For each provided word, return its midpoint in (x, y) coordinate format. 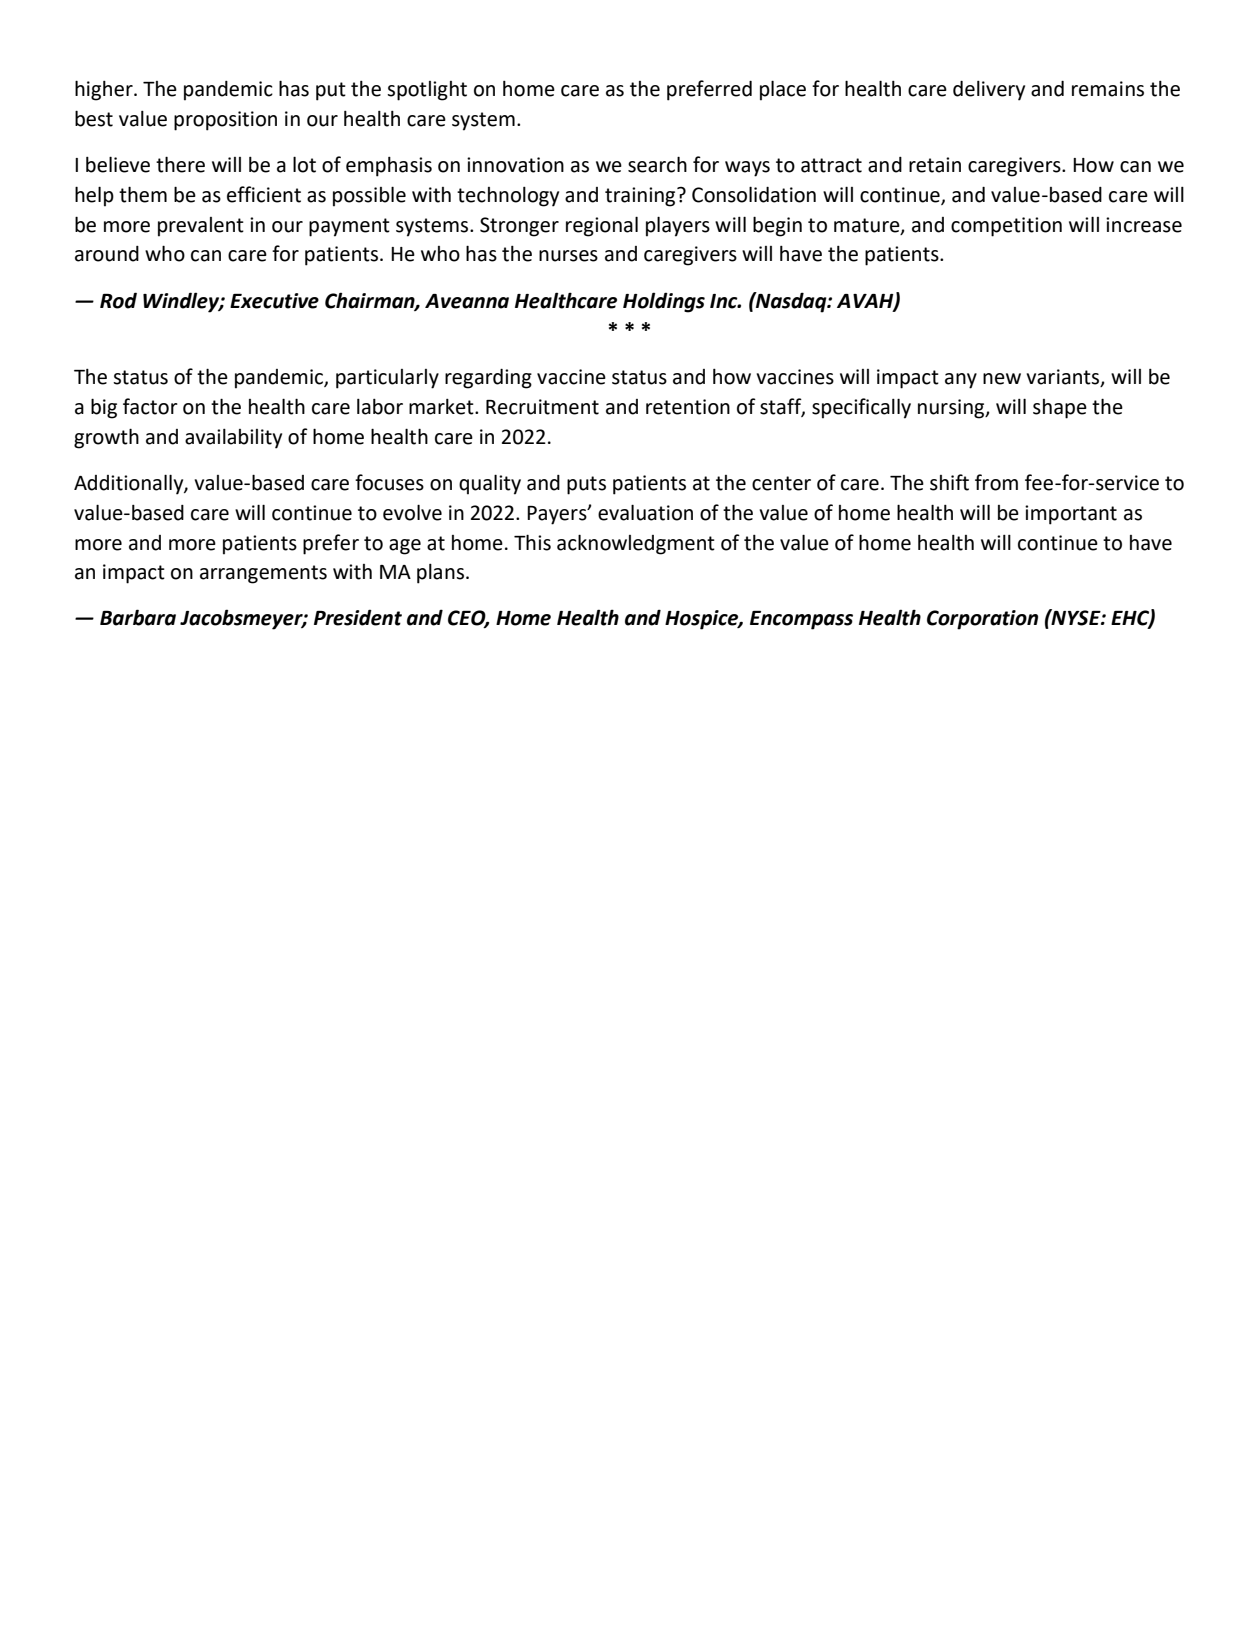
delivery (989, 91)
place (783, 90)
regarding (488, 379)
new (1002, 379)
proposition (225, 121)
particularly (387, 379)
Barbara (138, 617)
